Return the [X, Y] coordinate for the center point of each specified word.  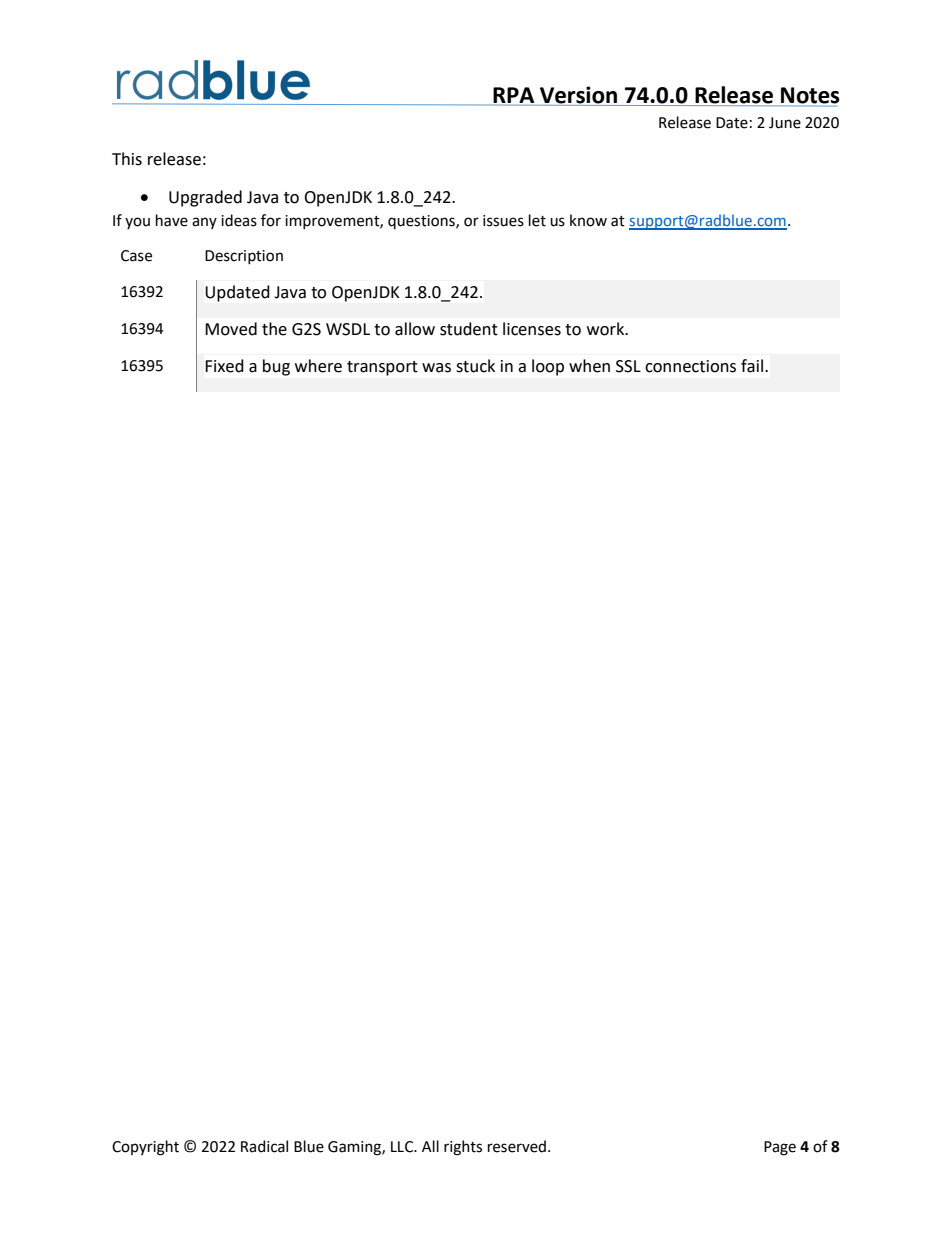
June [785, 123]
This [127, 159]
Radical [264, 1146]
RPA [512, 96]
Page [780, 1148]
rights [463, 1148]
